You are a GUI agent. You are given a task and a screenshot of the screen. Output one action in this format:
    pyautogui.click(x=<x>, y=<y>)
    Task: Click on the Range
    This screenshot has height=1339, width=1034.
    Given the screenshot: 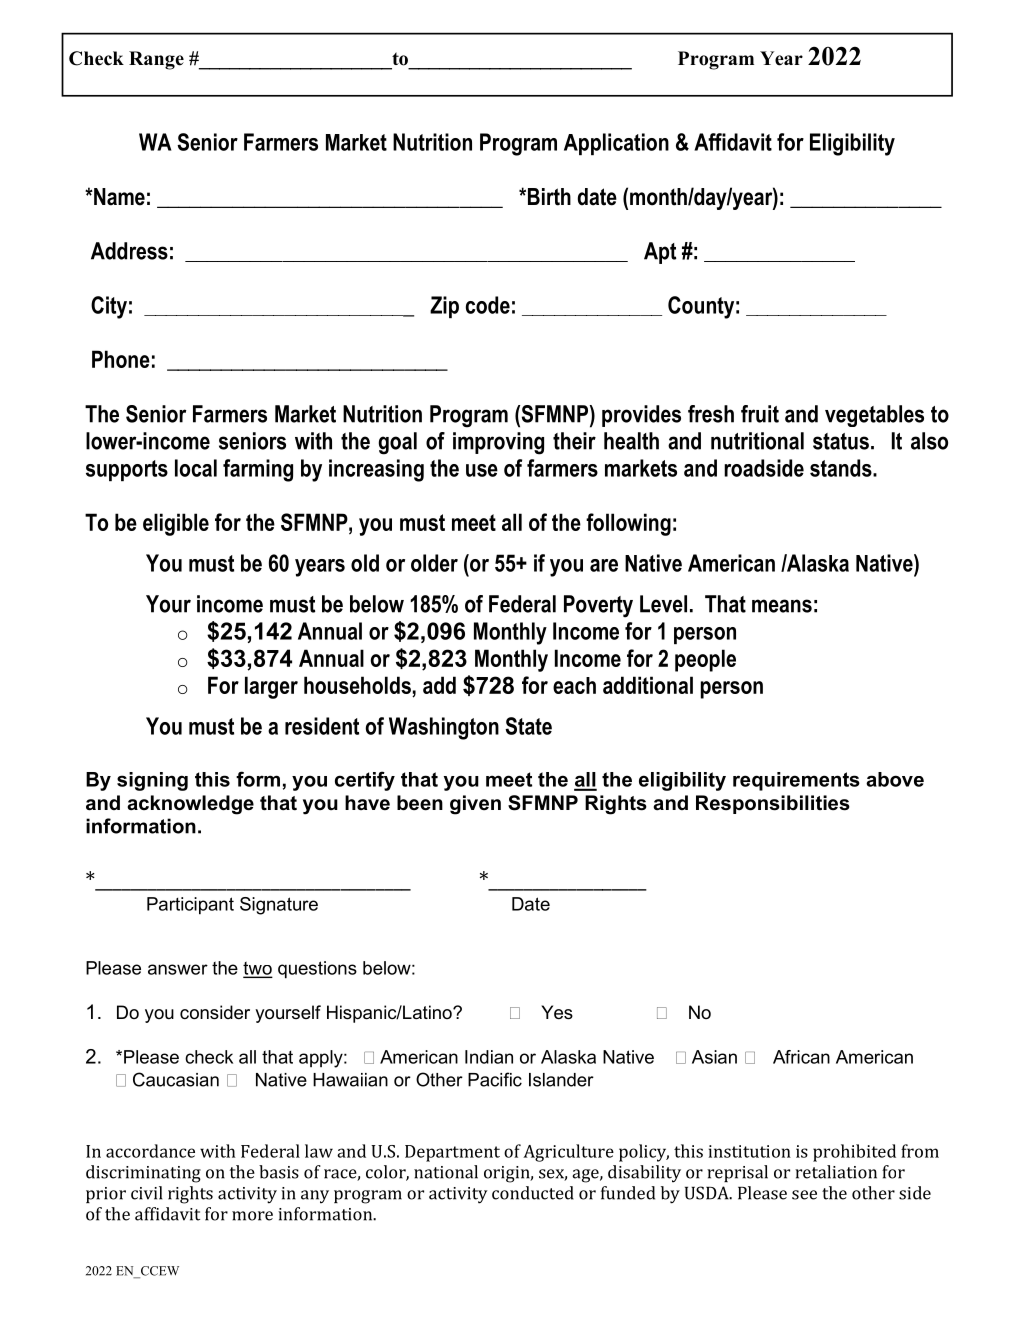 What is the action you would take?
    pyautogui.click(x=156, y=60)
